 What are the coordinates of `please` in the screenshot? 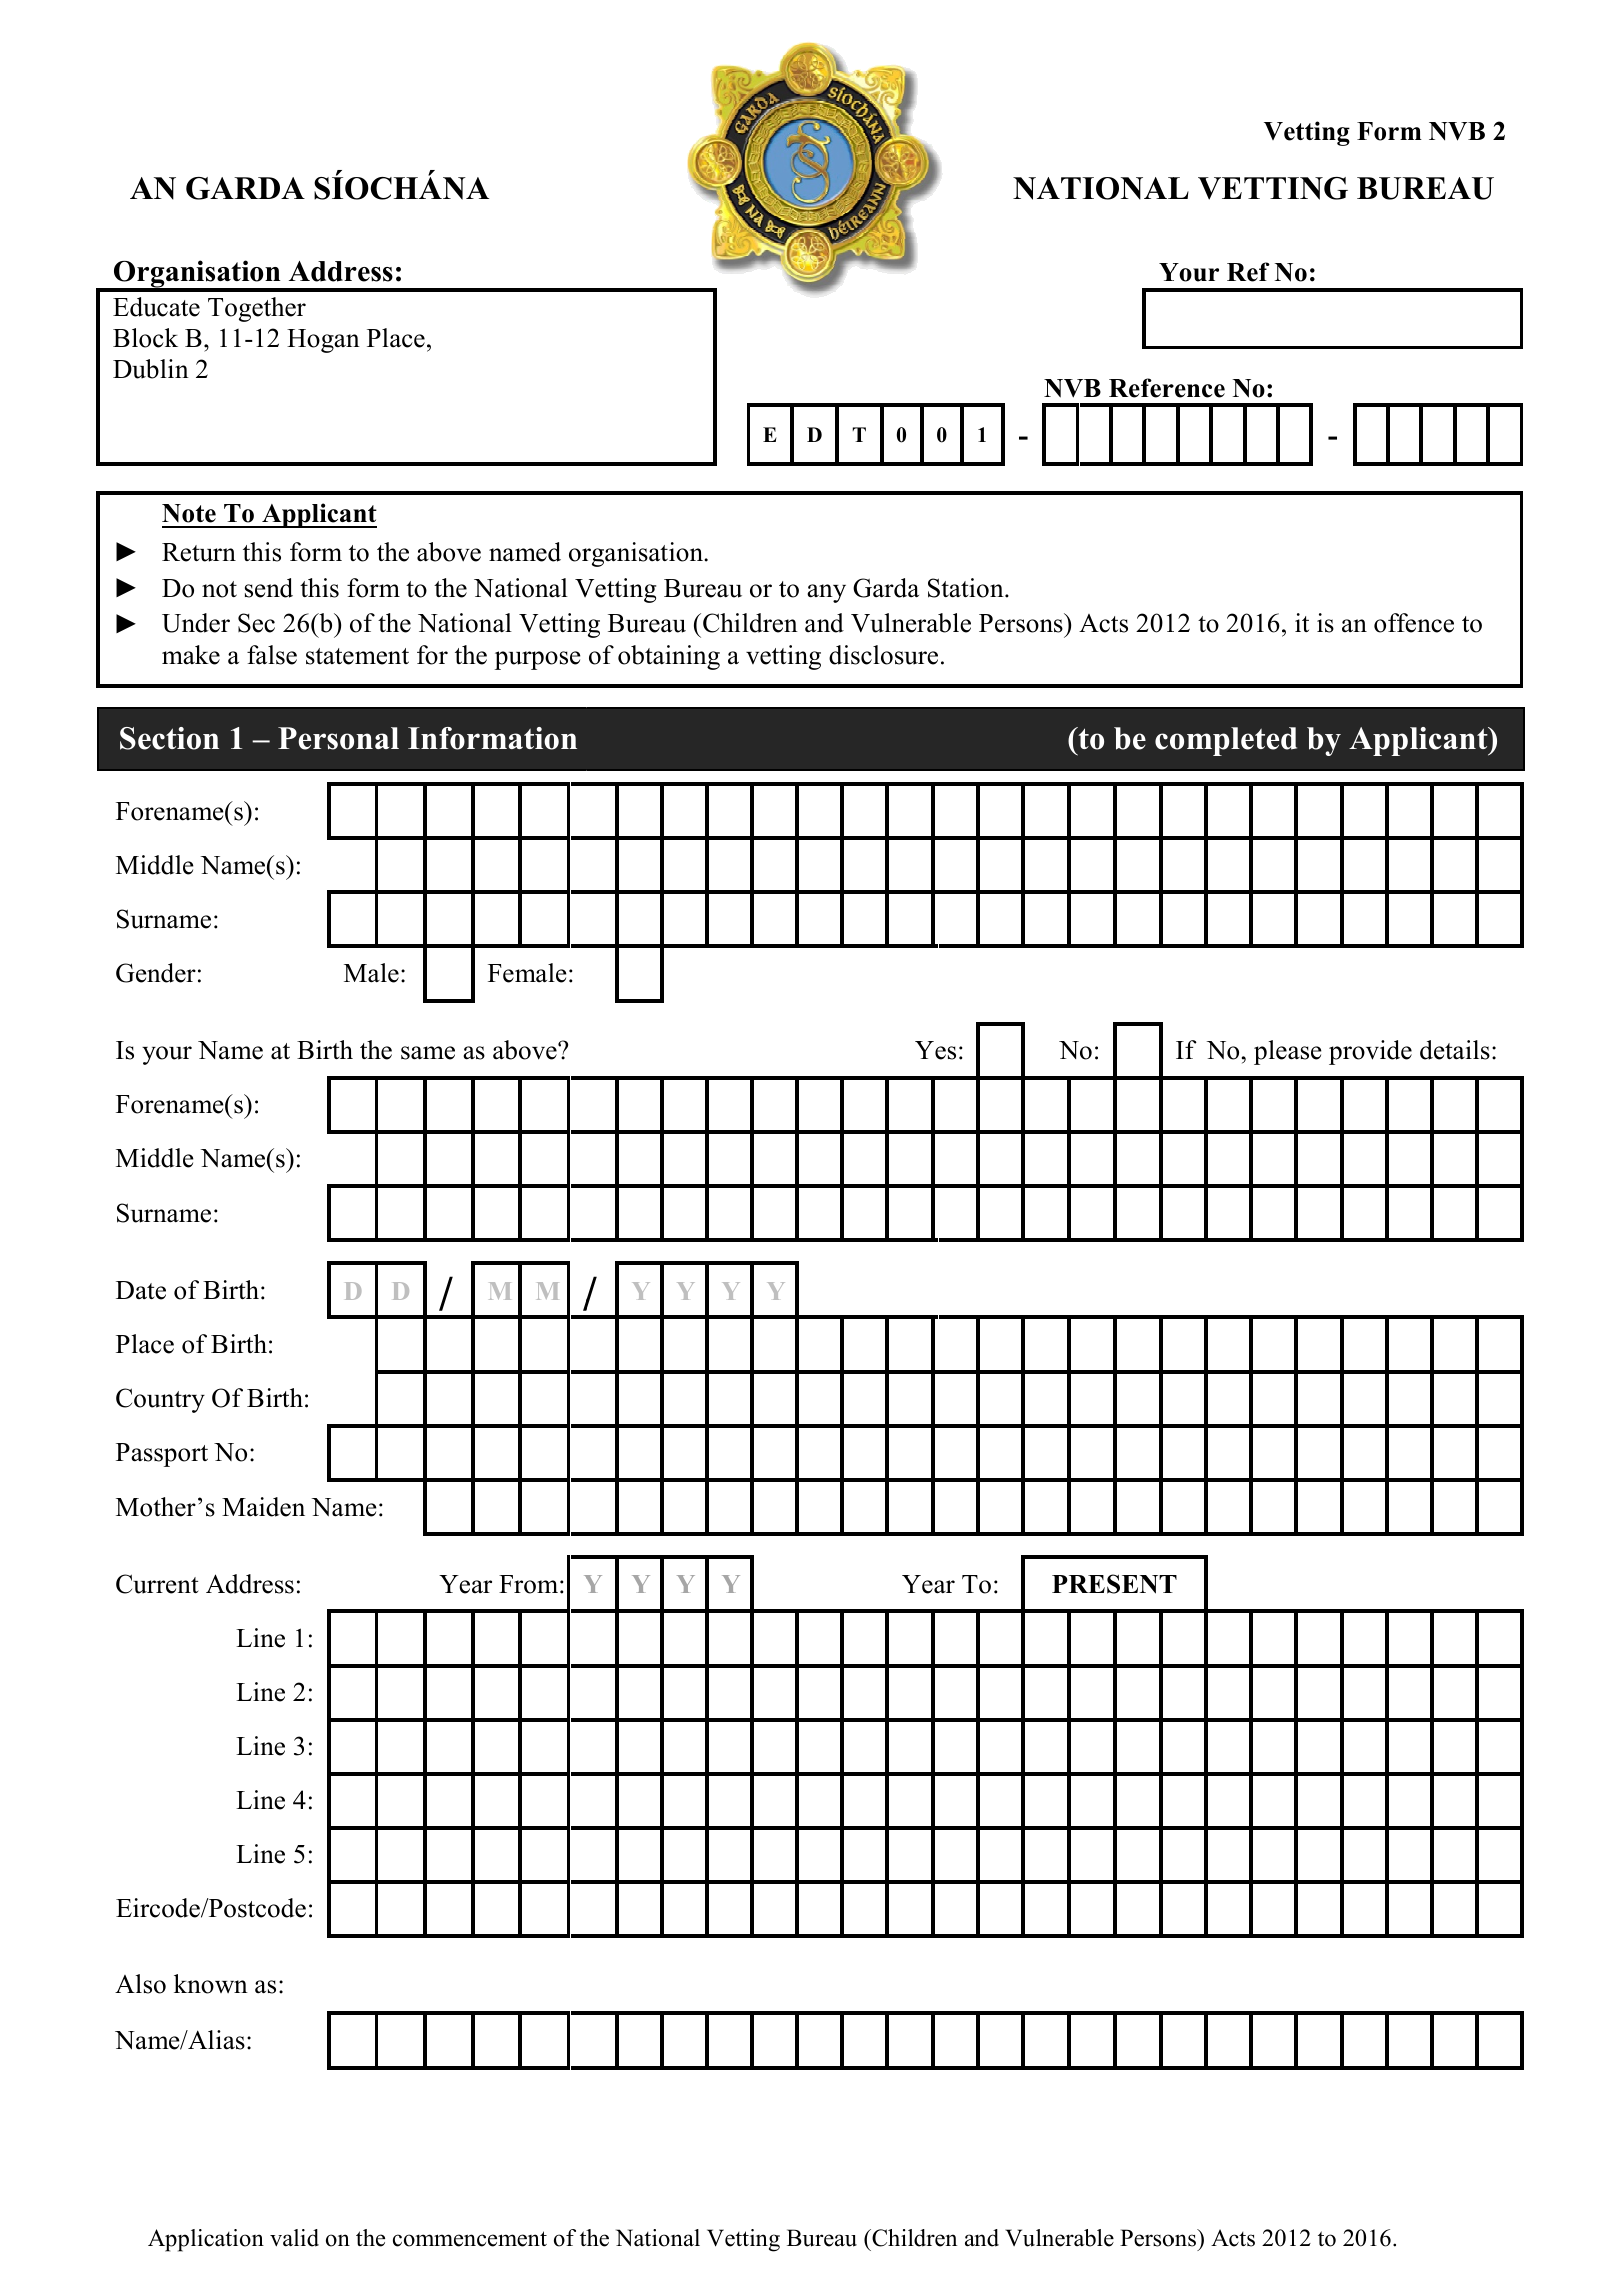 It's located at (1288, 1052).
